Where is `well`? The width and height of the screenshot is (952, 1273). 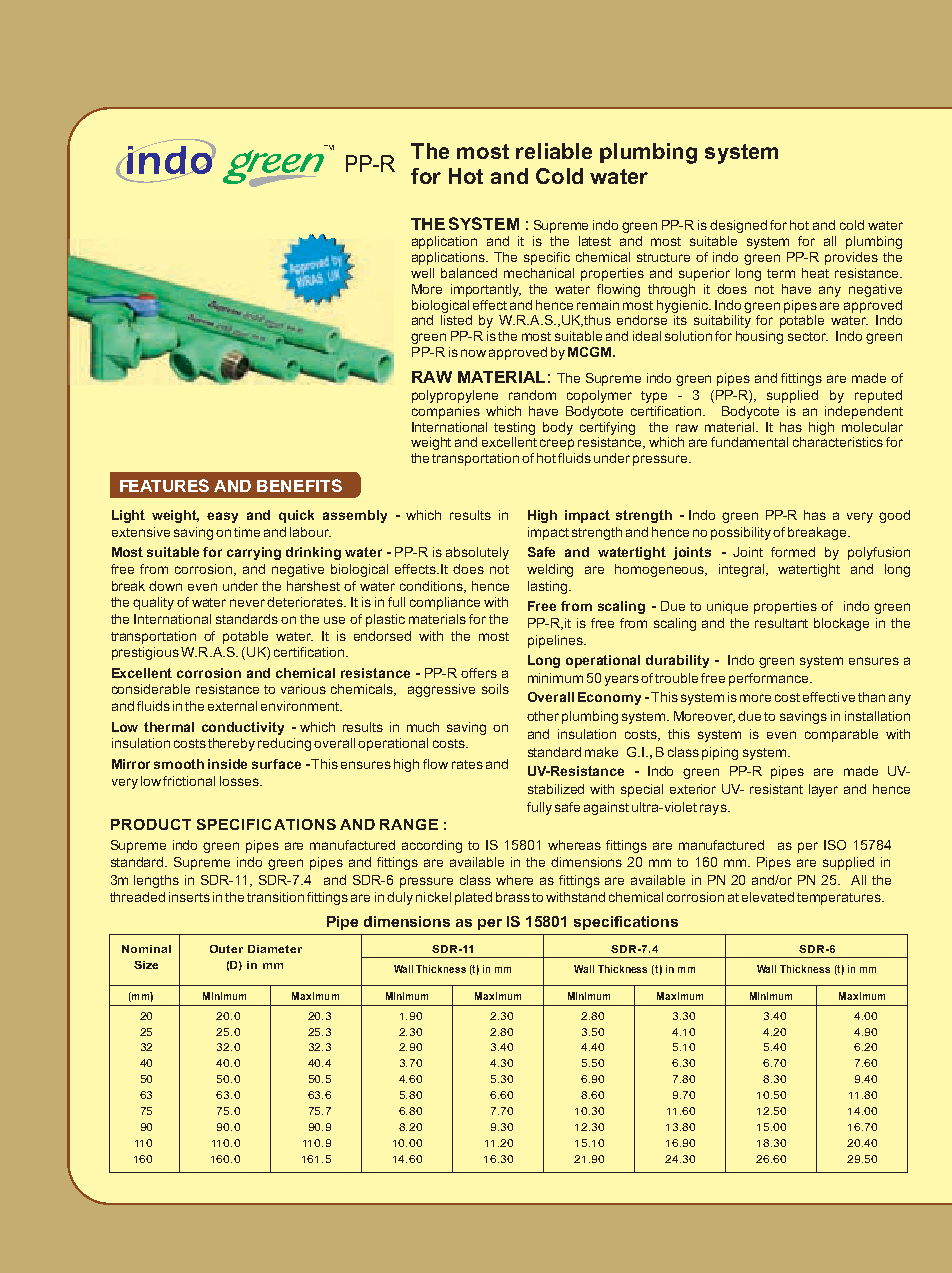 well is located at coordinates (422, 273).
